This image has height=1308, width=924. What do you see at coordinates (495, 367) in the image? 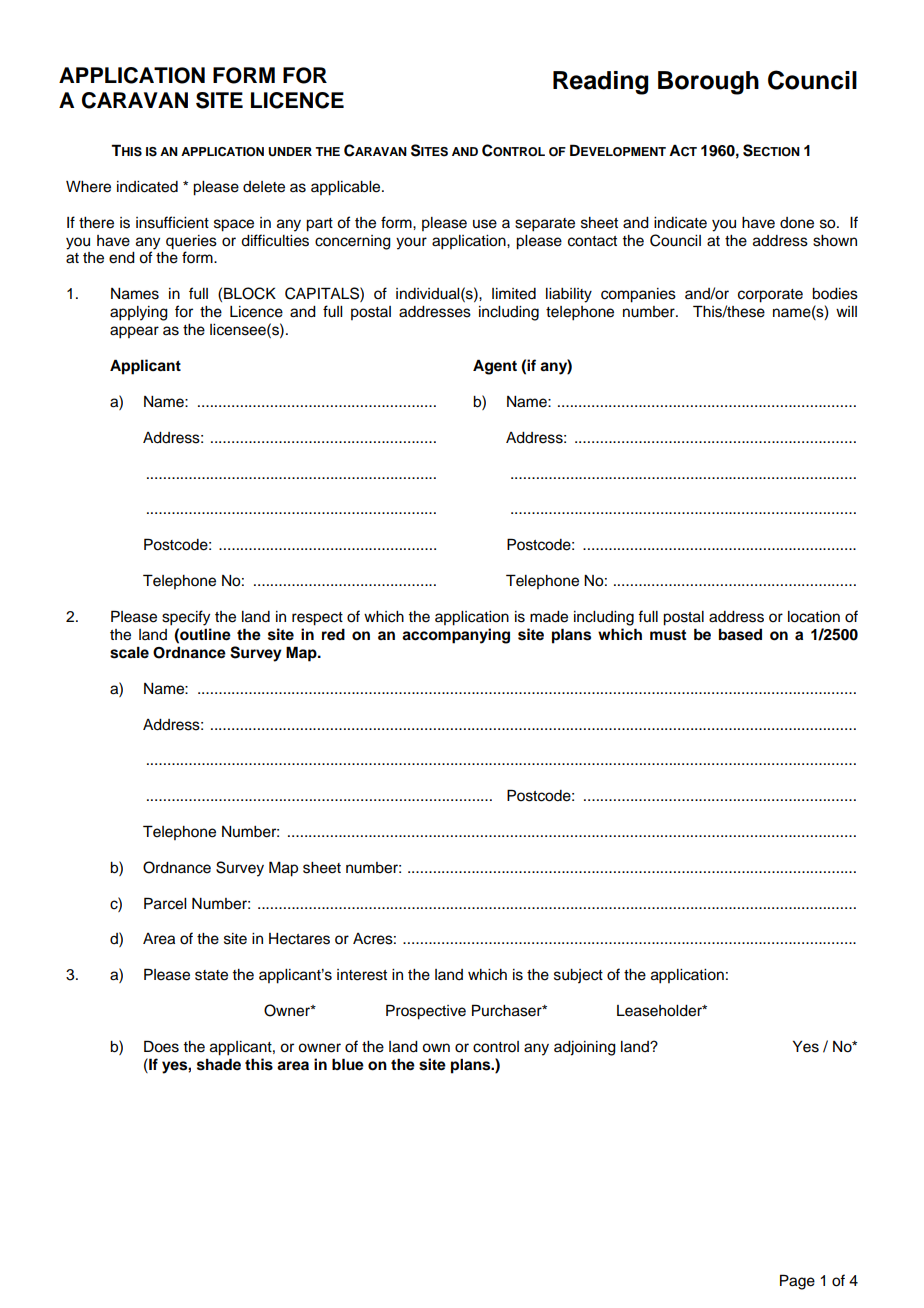
I see `Agent` at bounding box center [495, 367].
